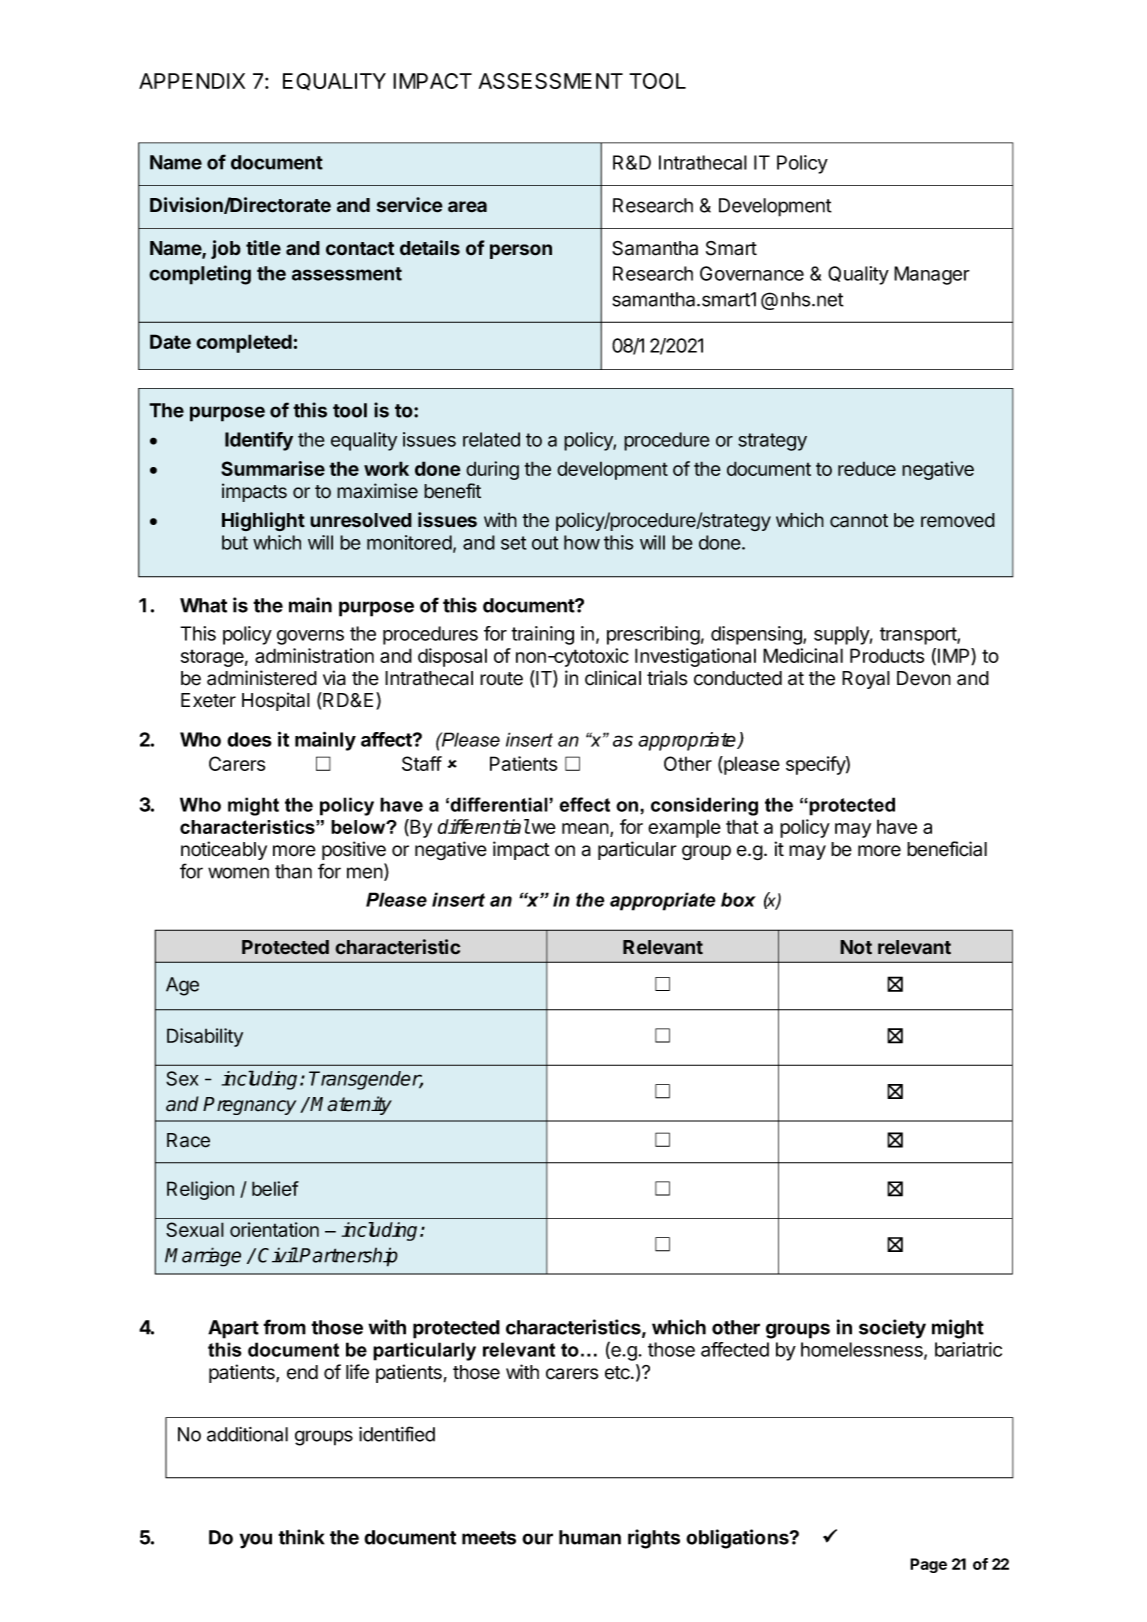 The image size is (1147, 1622). Describe the element at coordinates (928, 1565) in the image. I see `Page` at that location.
